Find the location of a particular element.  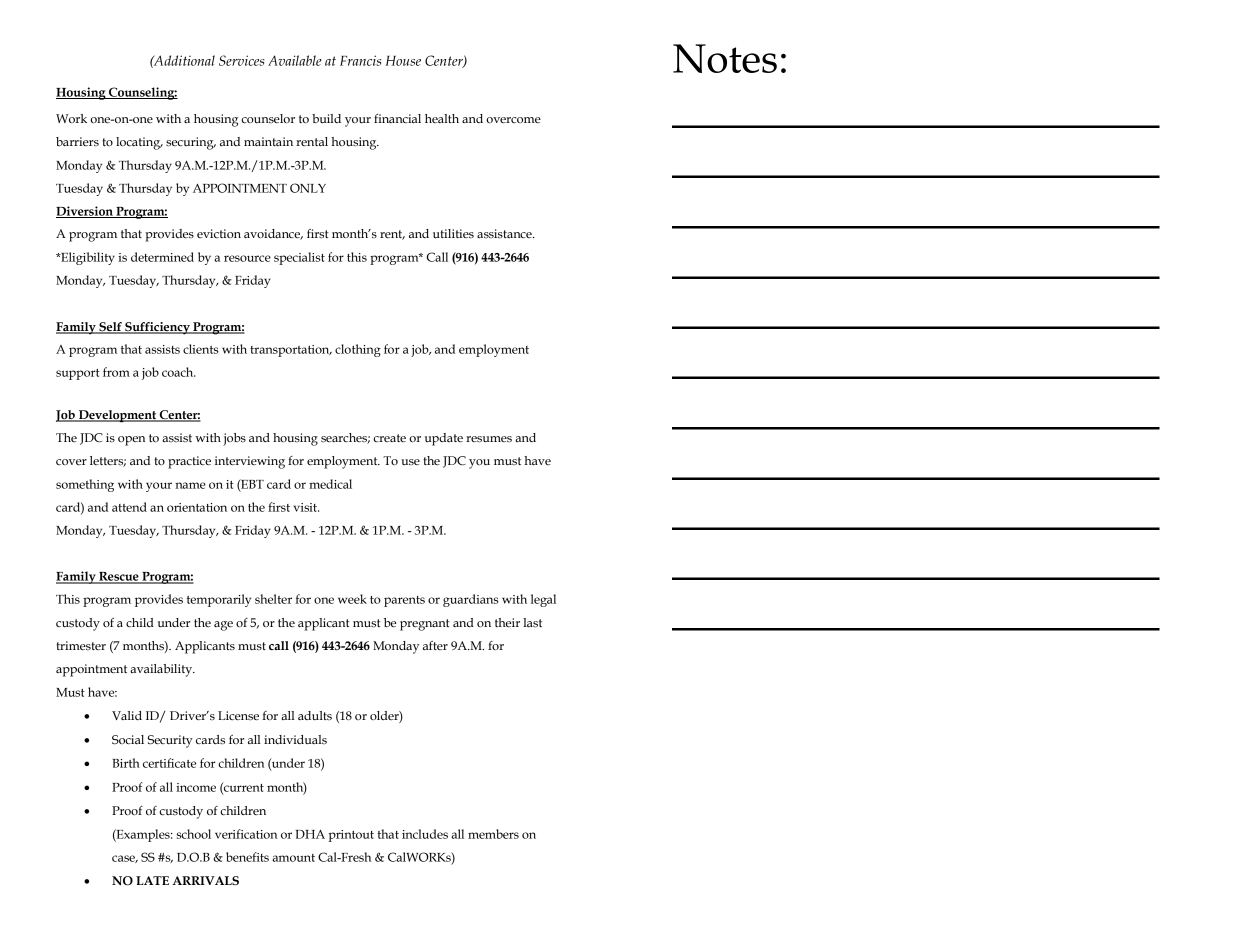

locating is located at coordinates (139, 143).
